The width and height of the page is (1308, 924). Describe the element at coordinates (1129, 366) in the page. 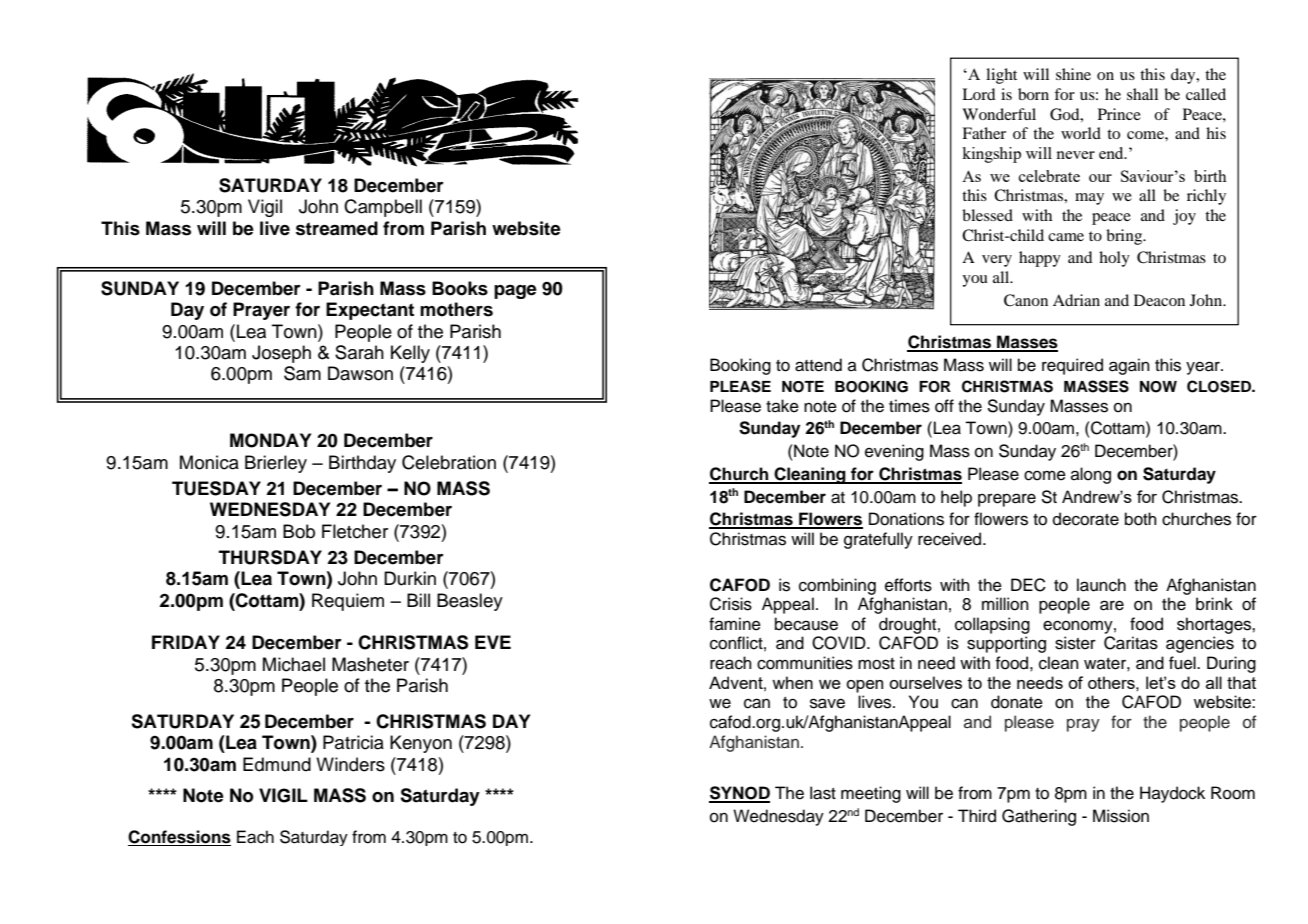

I see `again` at that location.
